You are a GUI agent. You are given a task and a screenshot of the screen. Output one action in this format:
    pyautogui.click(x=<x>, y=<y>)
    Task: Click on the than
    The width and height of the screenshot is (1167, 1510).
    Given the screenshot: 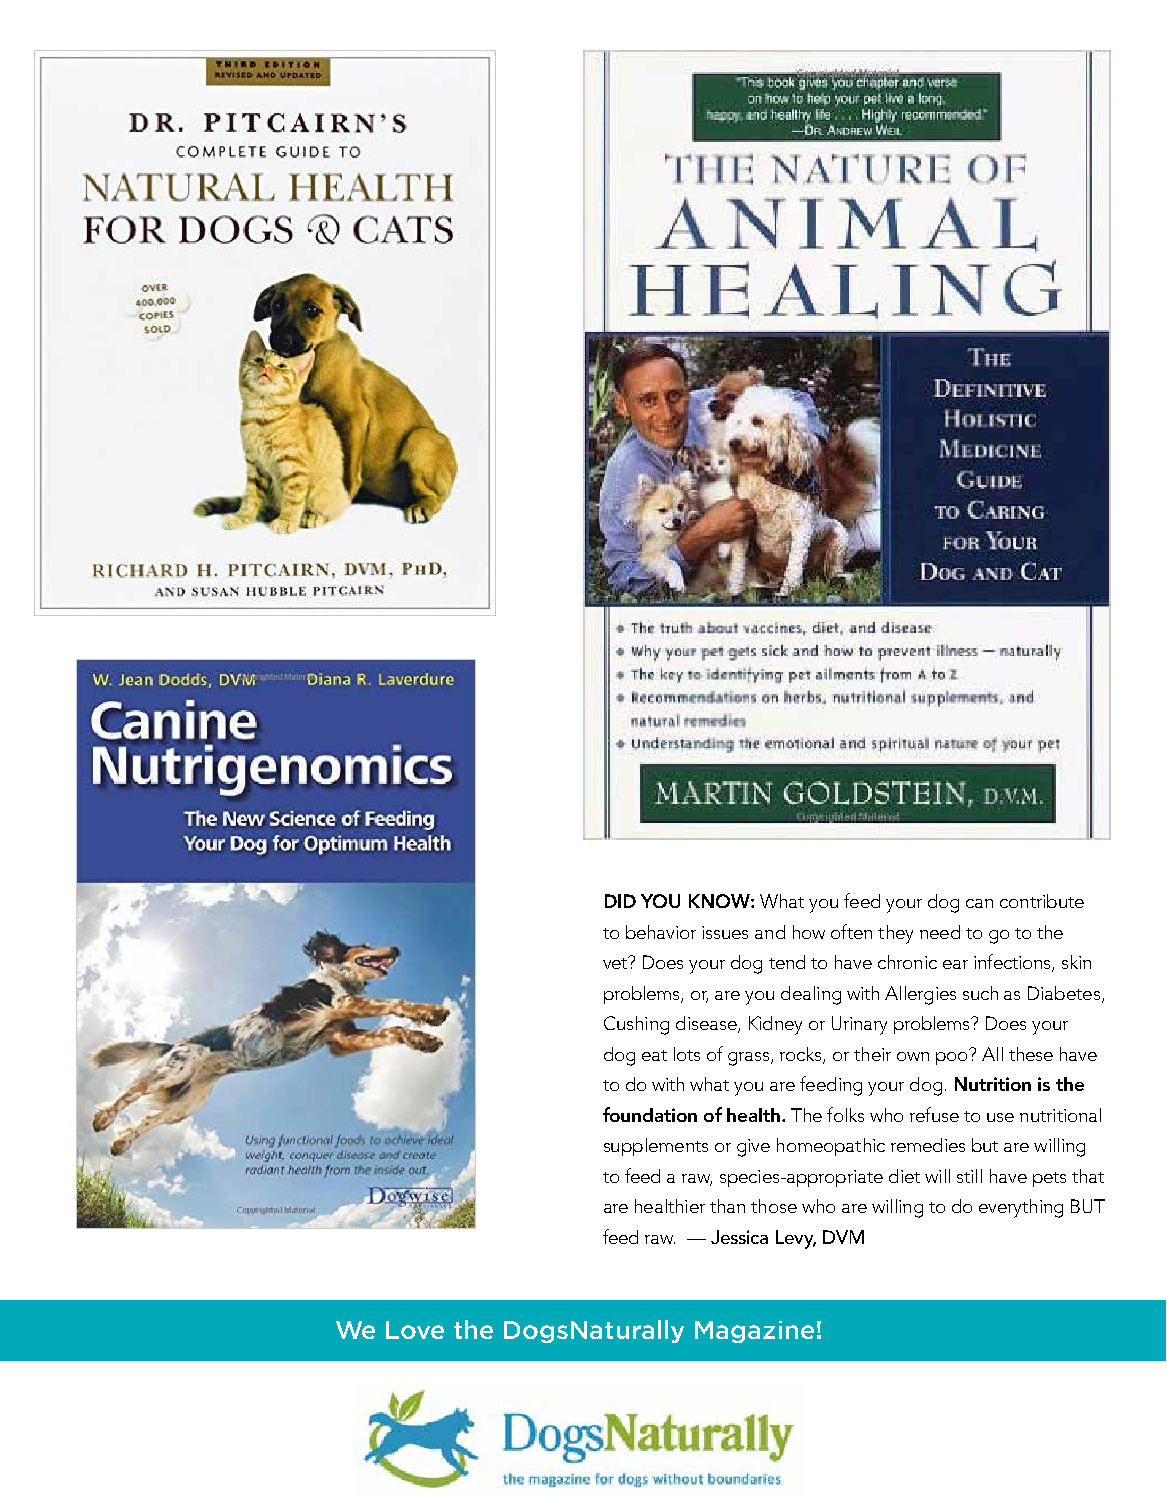 What is the action you would take?
    pyautogui.click(x=727, y=1206)
